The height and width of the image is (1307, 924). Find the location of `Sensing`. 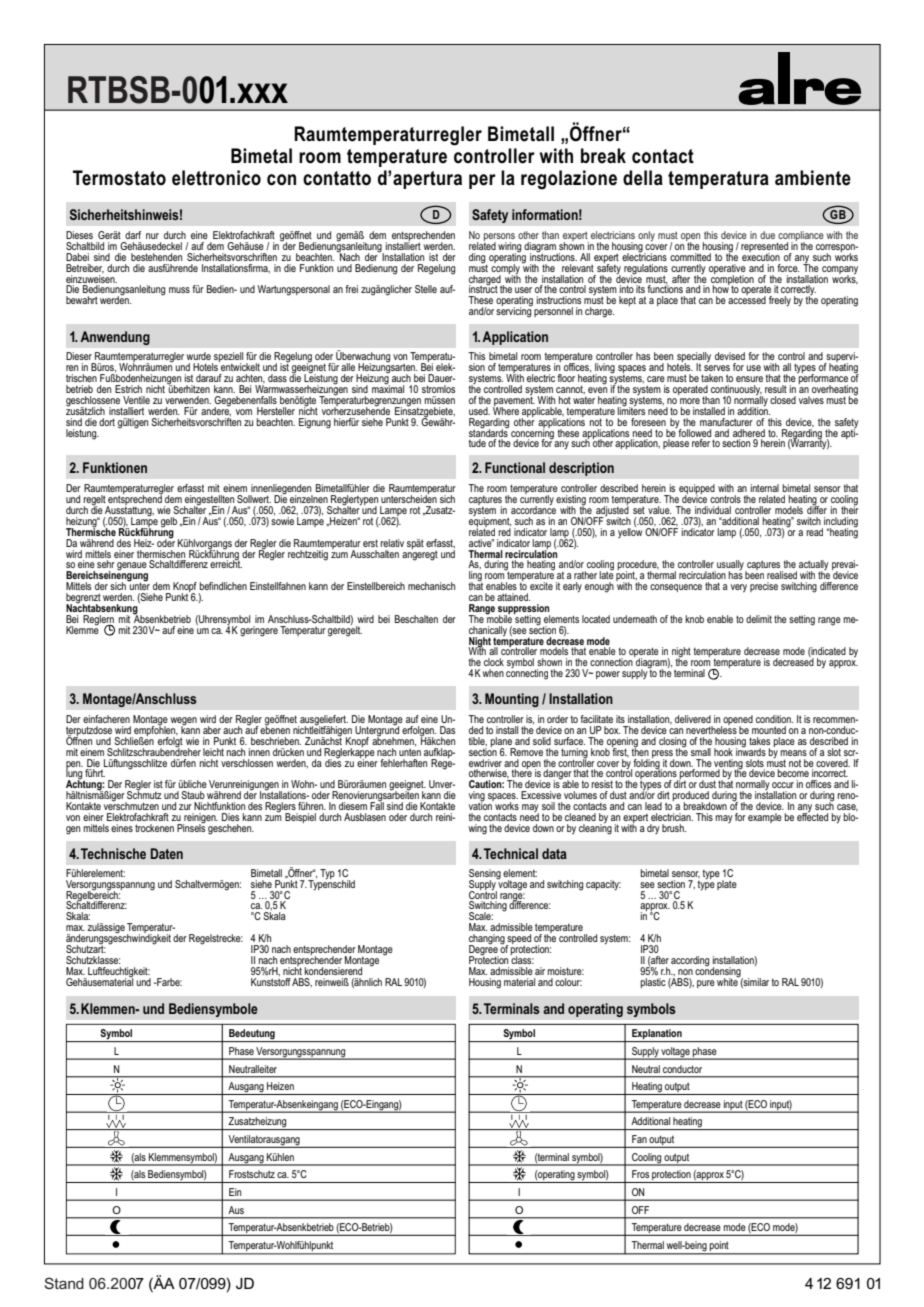

Sensing is located at coordinates (485, 875).
